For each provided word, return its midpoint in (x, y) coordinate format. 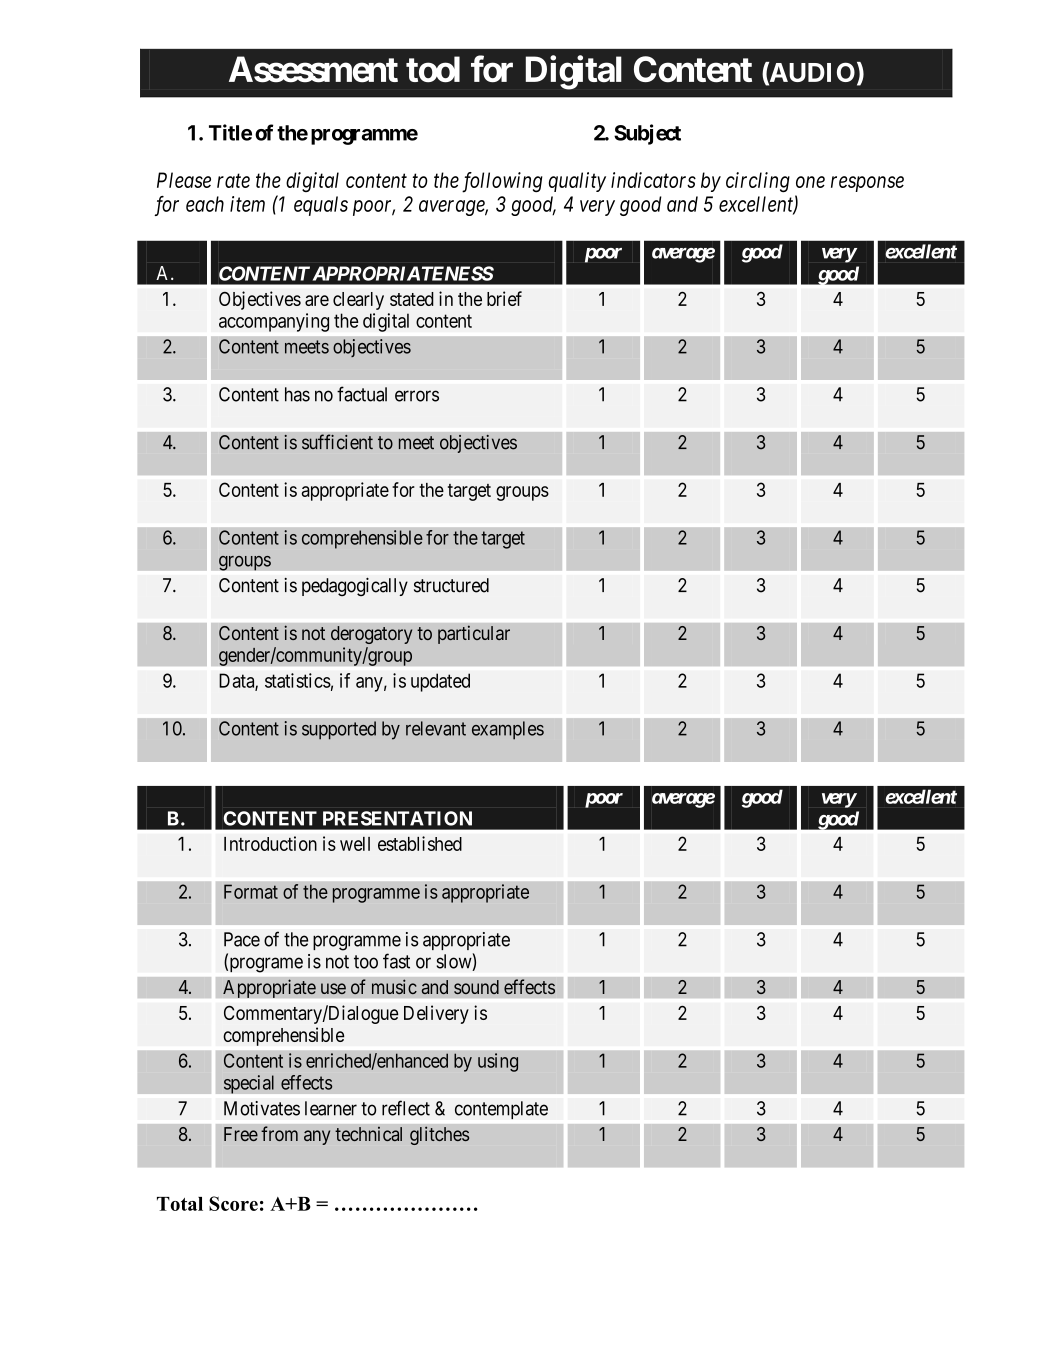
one (810, 182)
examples (508, 730)
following (502, 182)
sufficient (337, 442)
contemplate (501, 1110)
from (279, 1133)
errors (417, 396)
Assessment (313, 69)
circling (758, 182)
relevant (436, 728)
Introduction (270, 843)
